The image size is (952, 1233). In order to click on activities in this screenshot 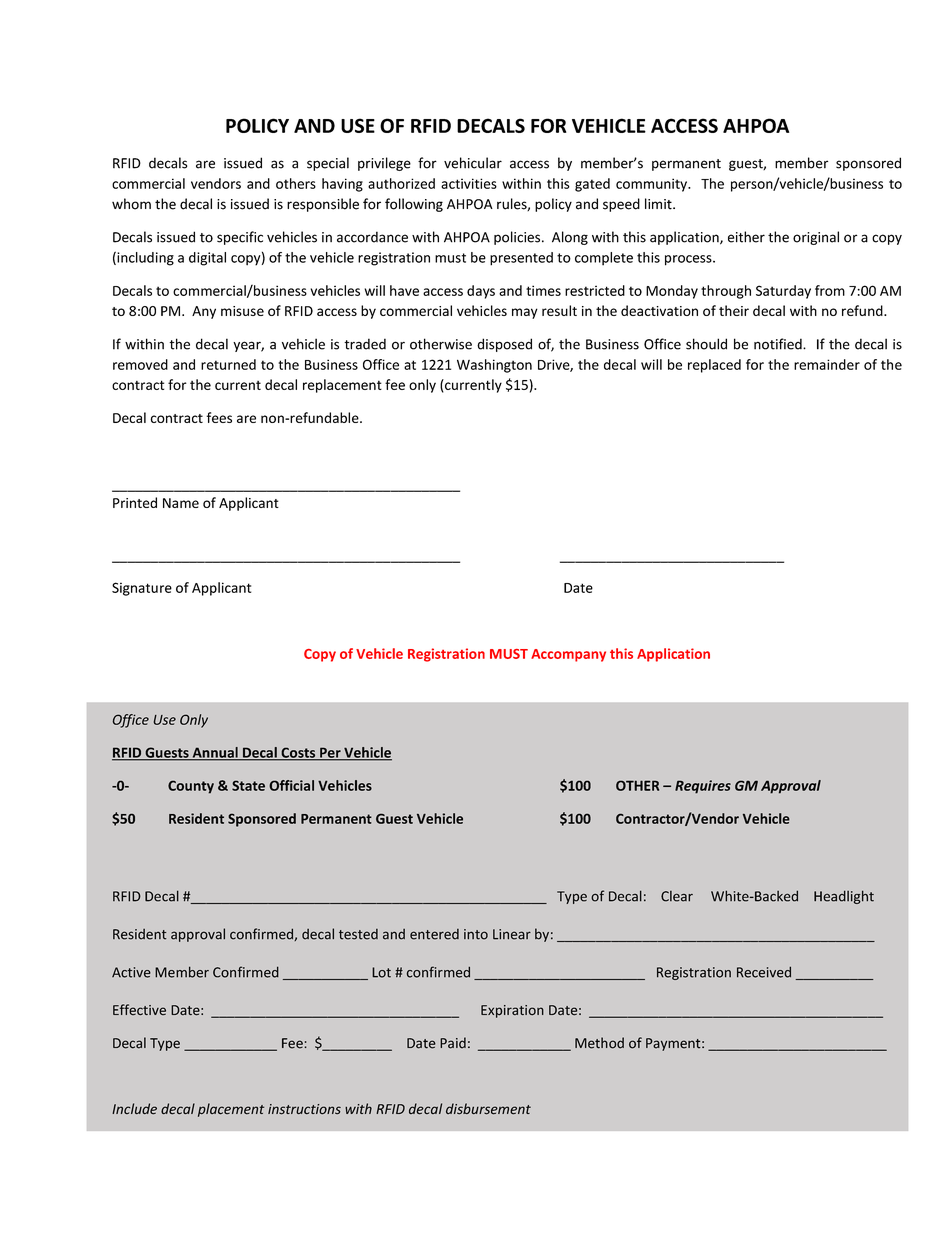, I will do `click(469, 183)`.
